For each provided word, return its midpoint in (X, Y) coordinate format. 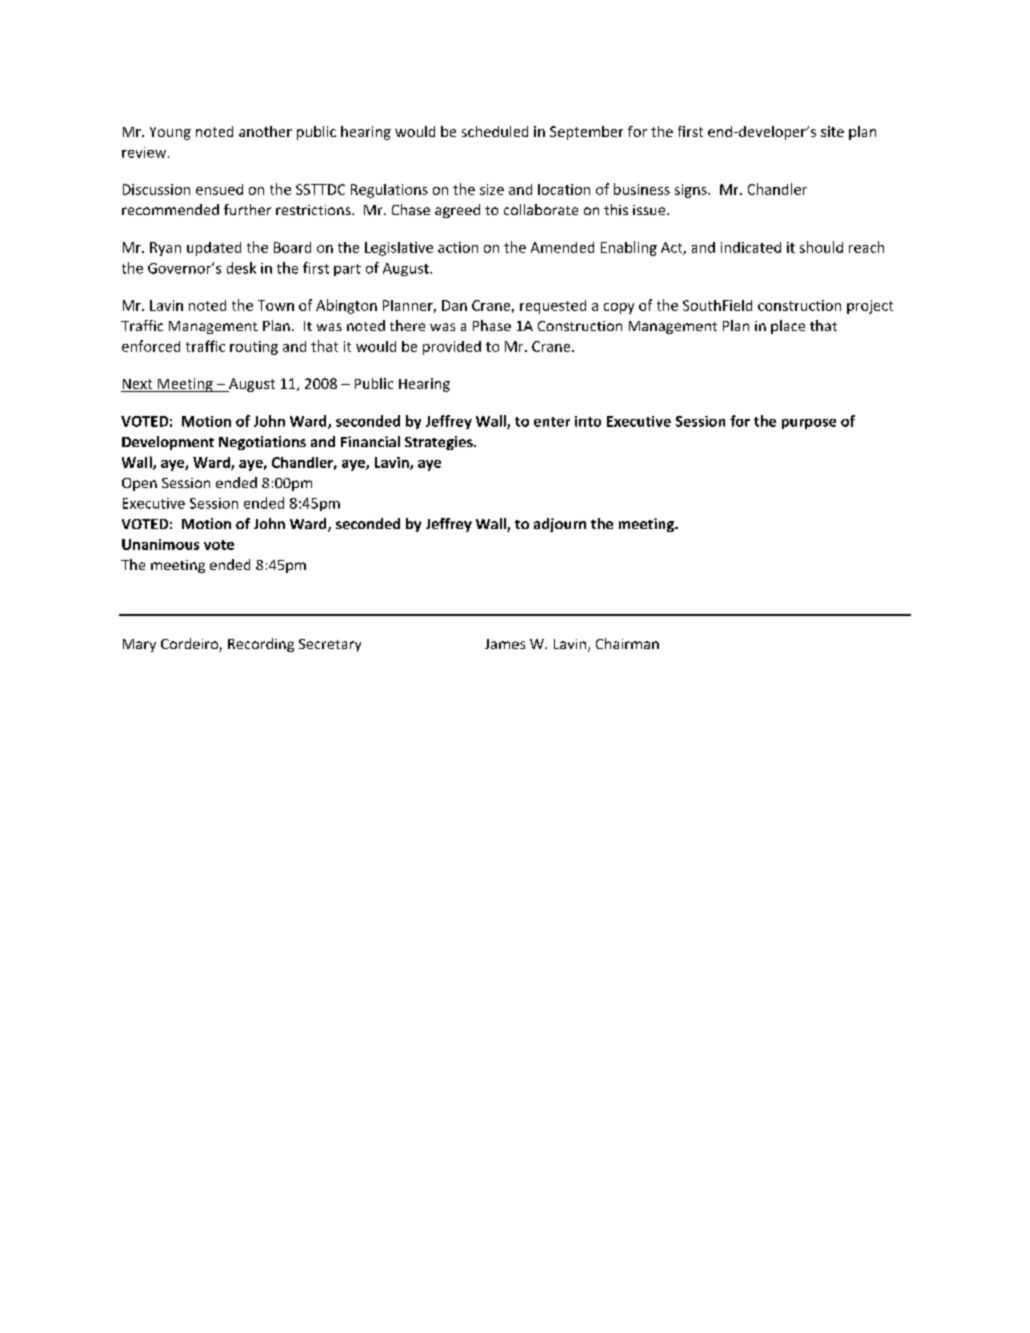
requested (553, 307)
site (832, 131)
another (265, 131)
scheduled (495, 131)
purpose (809, 424)
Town (276, 305)
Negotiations (262, 443)
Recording (261, 645)
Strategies (440, 443)
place (788, 327)
